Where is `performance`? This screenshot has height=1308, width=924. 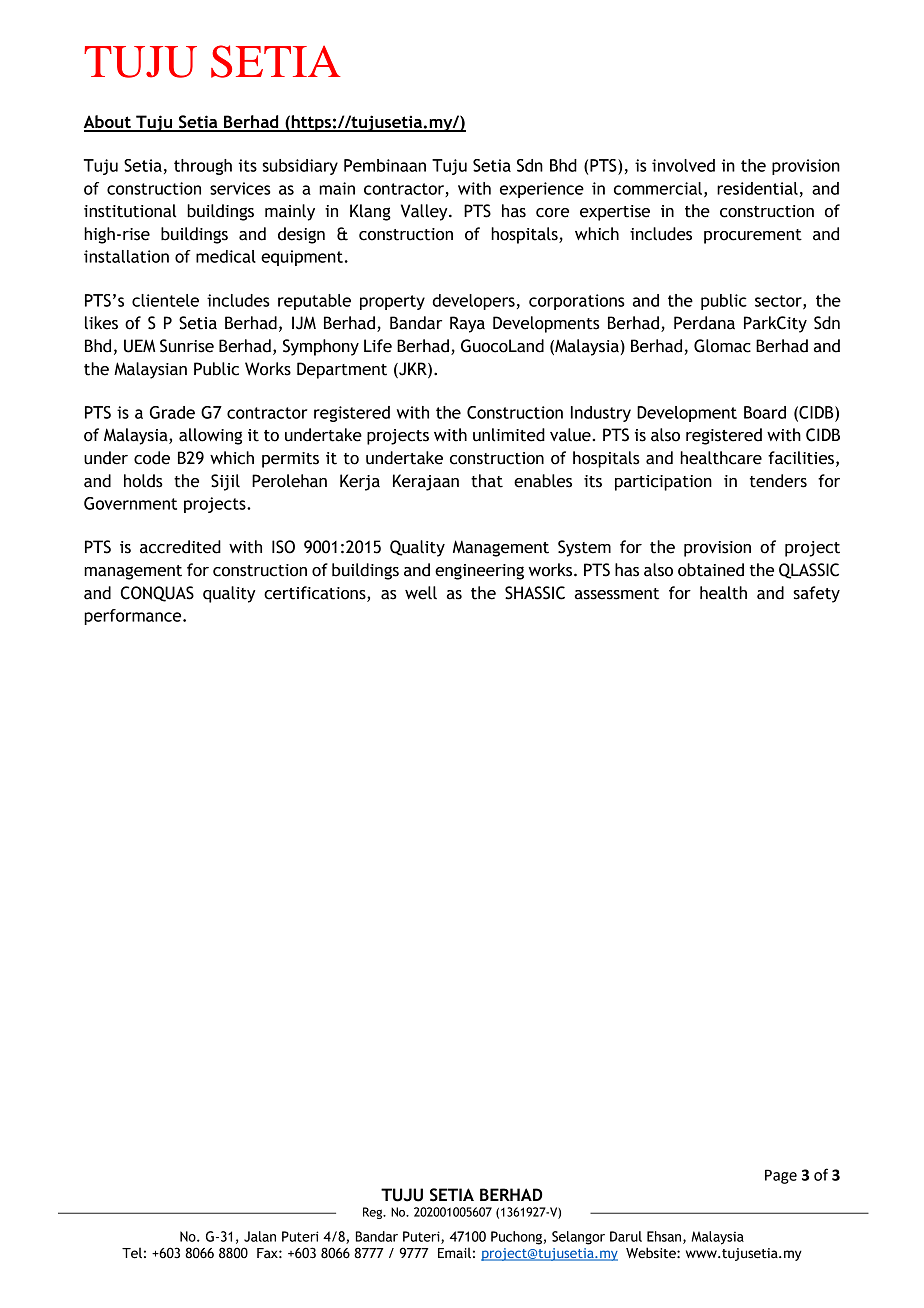 performance is located at coordinates (134, 617).
